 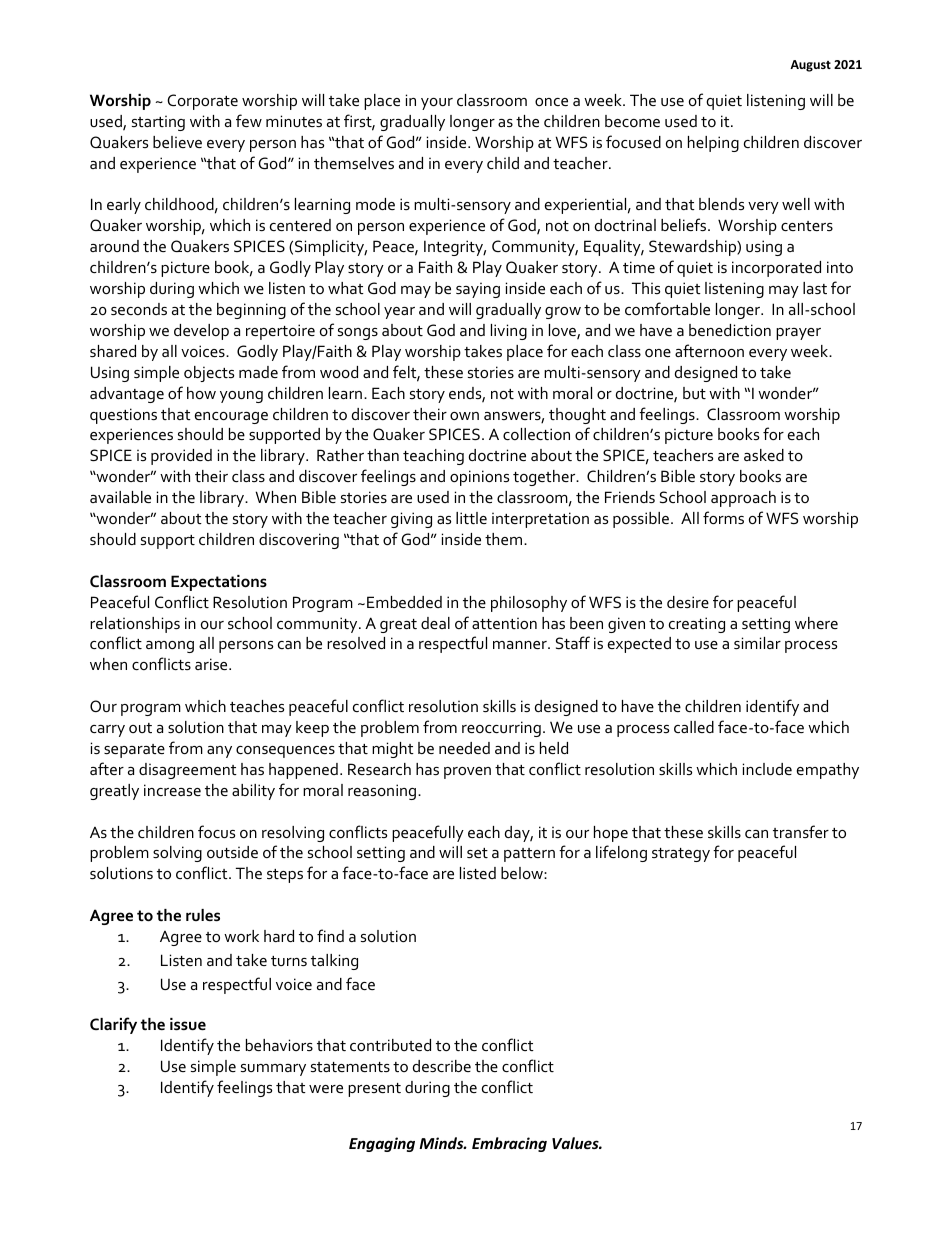 What do you see at coordinates (764, 455) in the image?
I see `asked` at bounding box center [764, 455].
